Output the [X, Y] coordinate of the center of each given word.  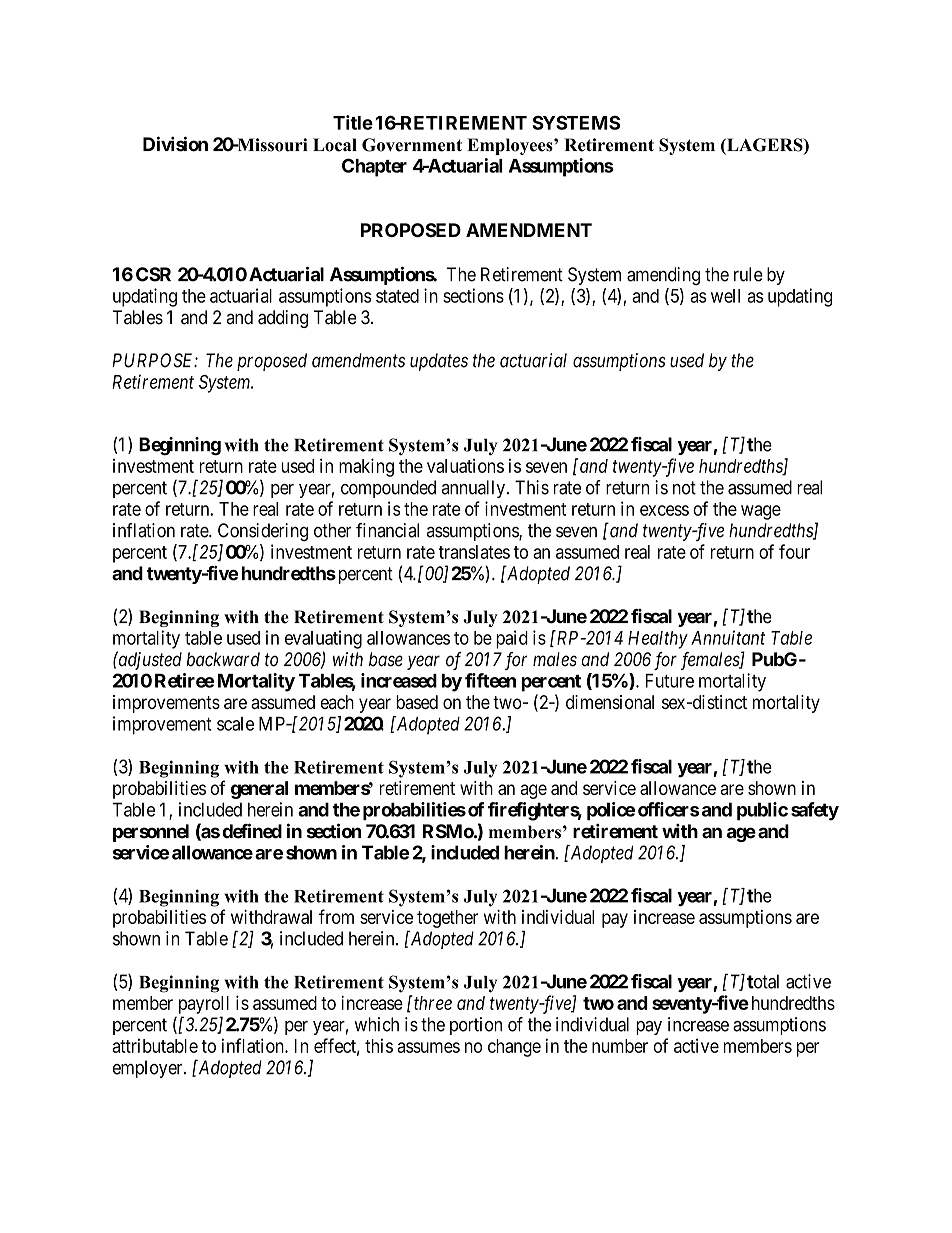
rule [748, 274]
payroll [204, 1005]
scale [235, 724]
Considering [263, 532]
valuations [465, 465]
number [620, 1046]
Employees [511, 146]
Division [175, 144]
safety [815, 811]
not [684, 488]
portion [476, 1026]
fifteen [490, 680]
